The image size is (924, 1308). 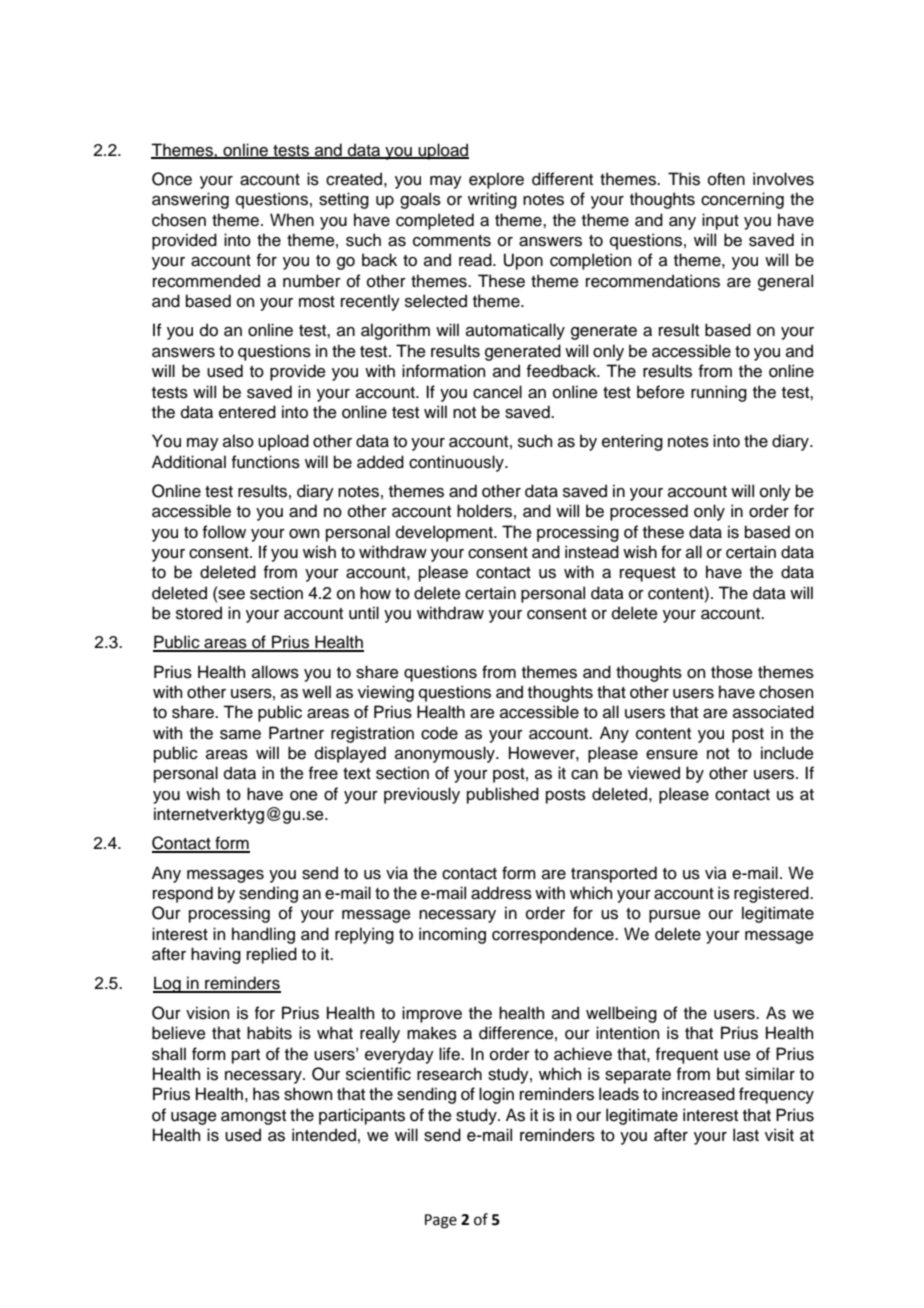 I want to click on When, so click(x=292, y=220).
